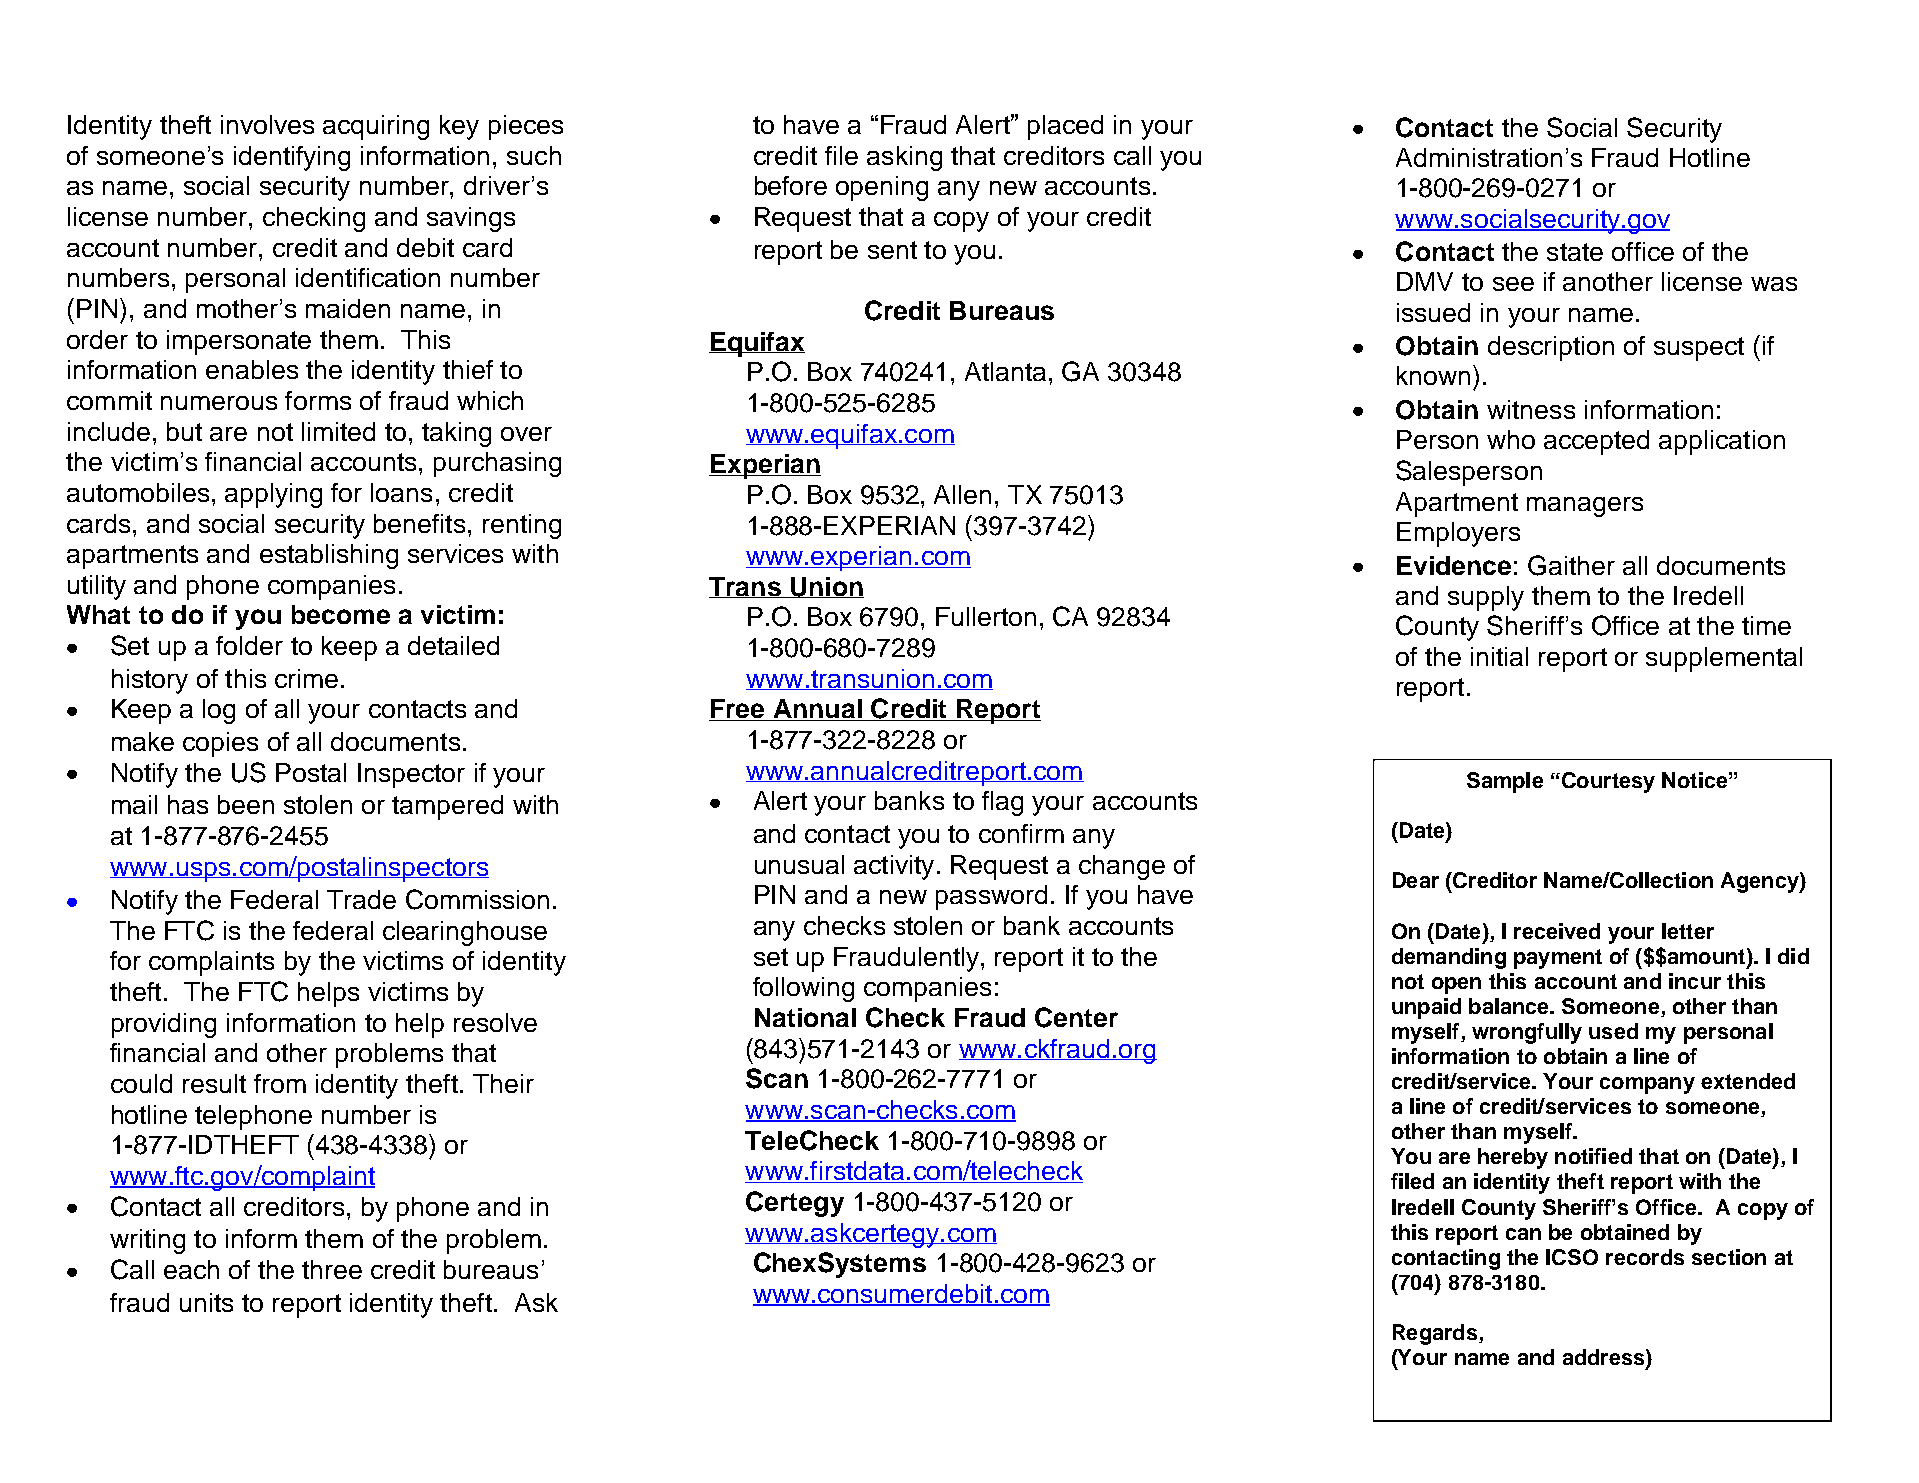  I want to click on state, so click(1575, 252).
